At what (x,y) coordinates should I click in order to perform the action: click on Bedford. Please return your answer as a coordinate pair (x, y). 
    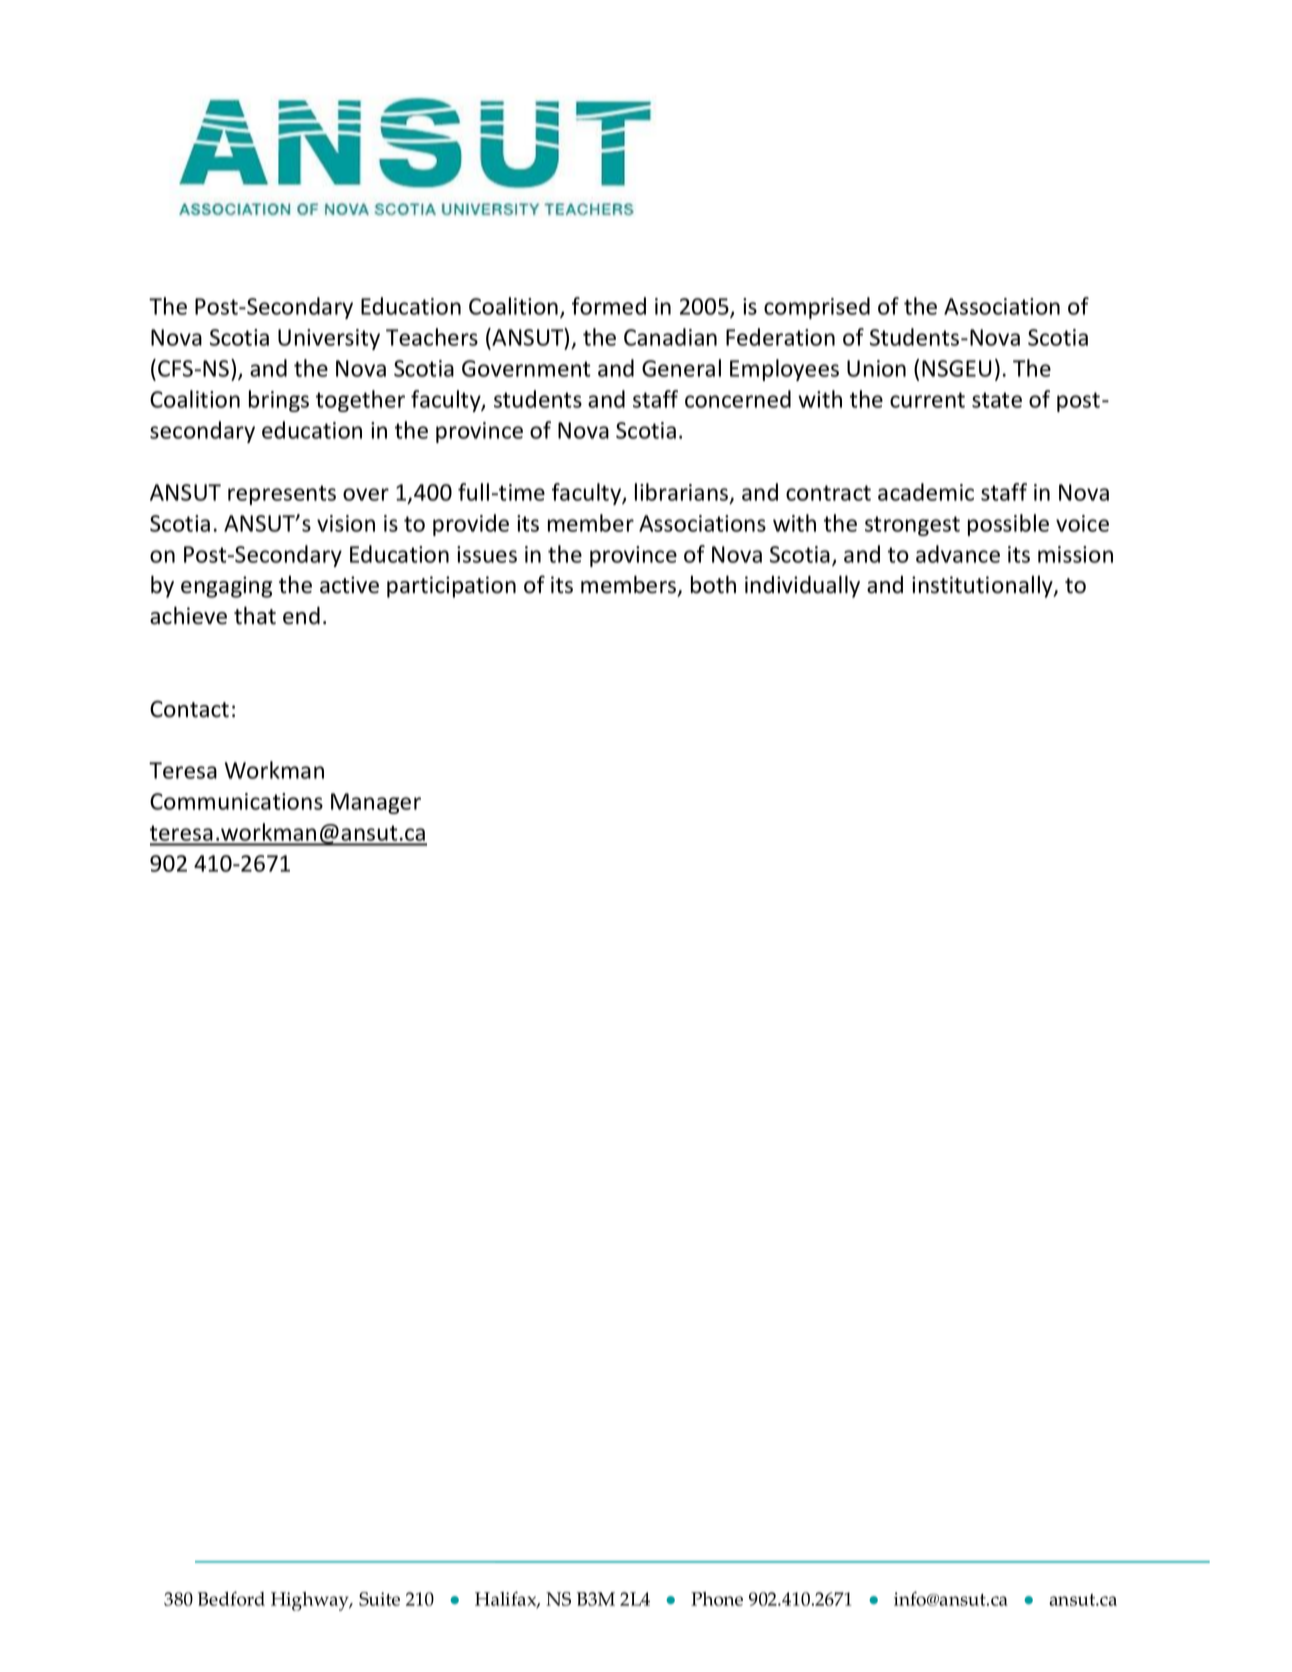
    Looking at the image, I should click on (231, 1598).
